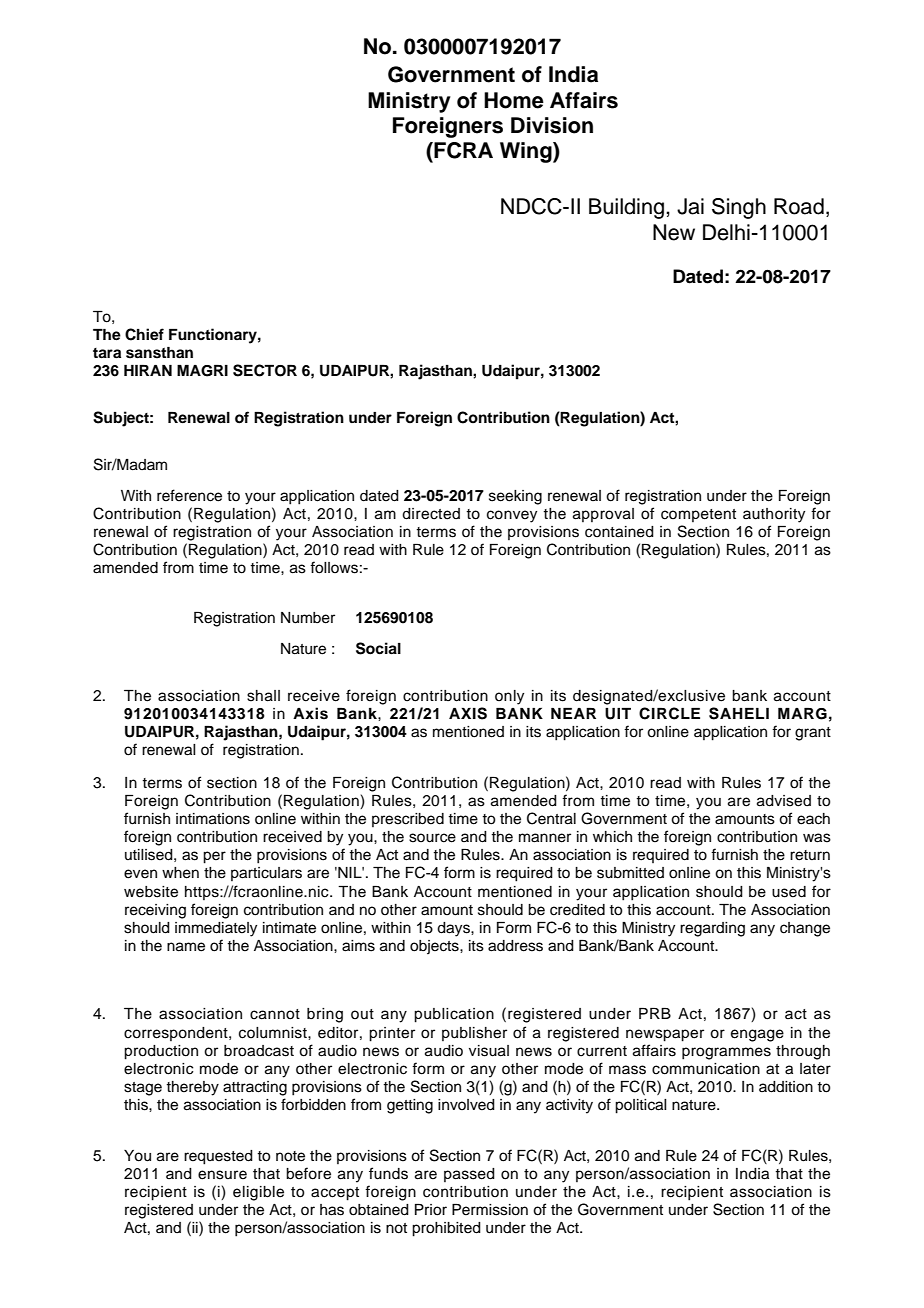  I want to click on advised, so click(784, 801).
